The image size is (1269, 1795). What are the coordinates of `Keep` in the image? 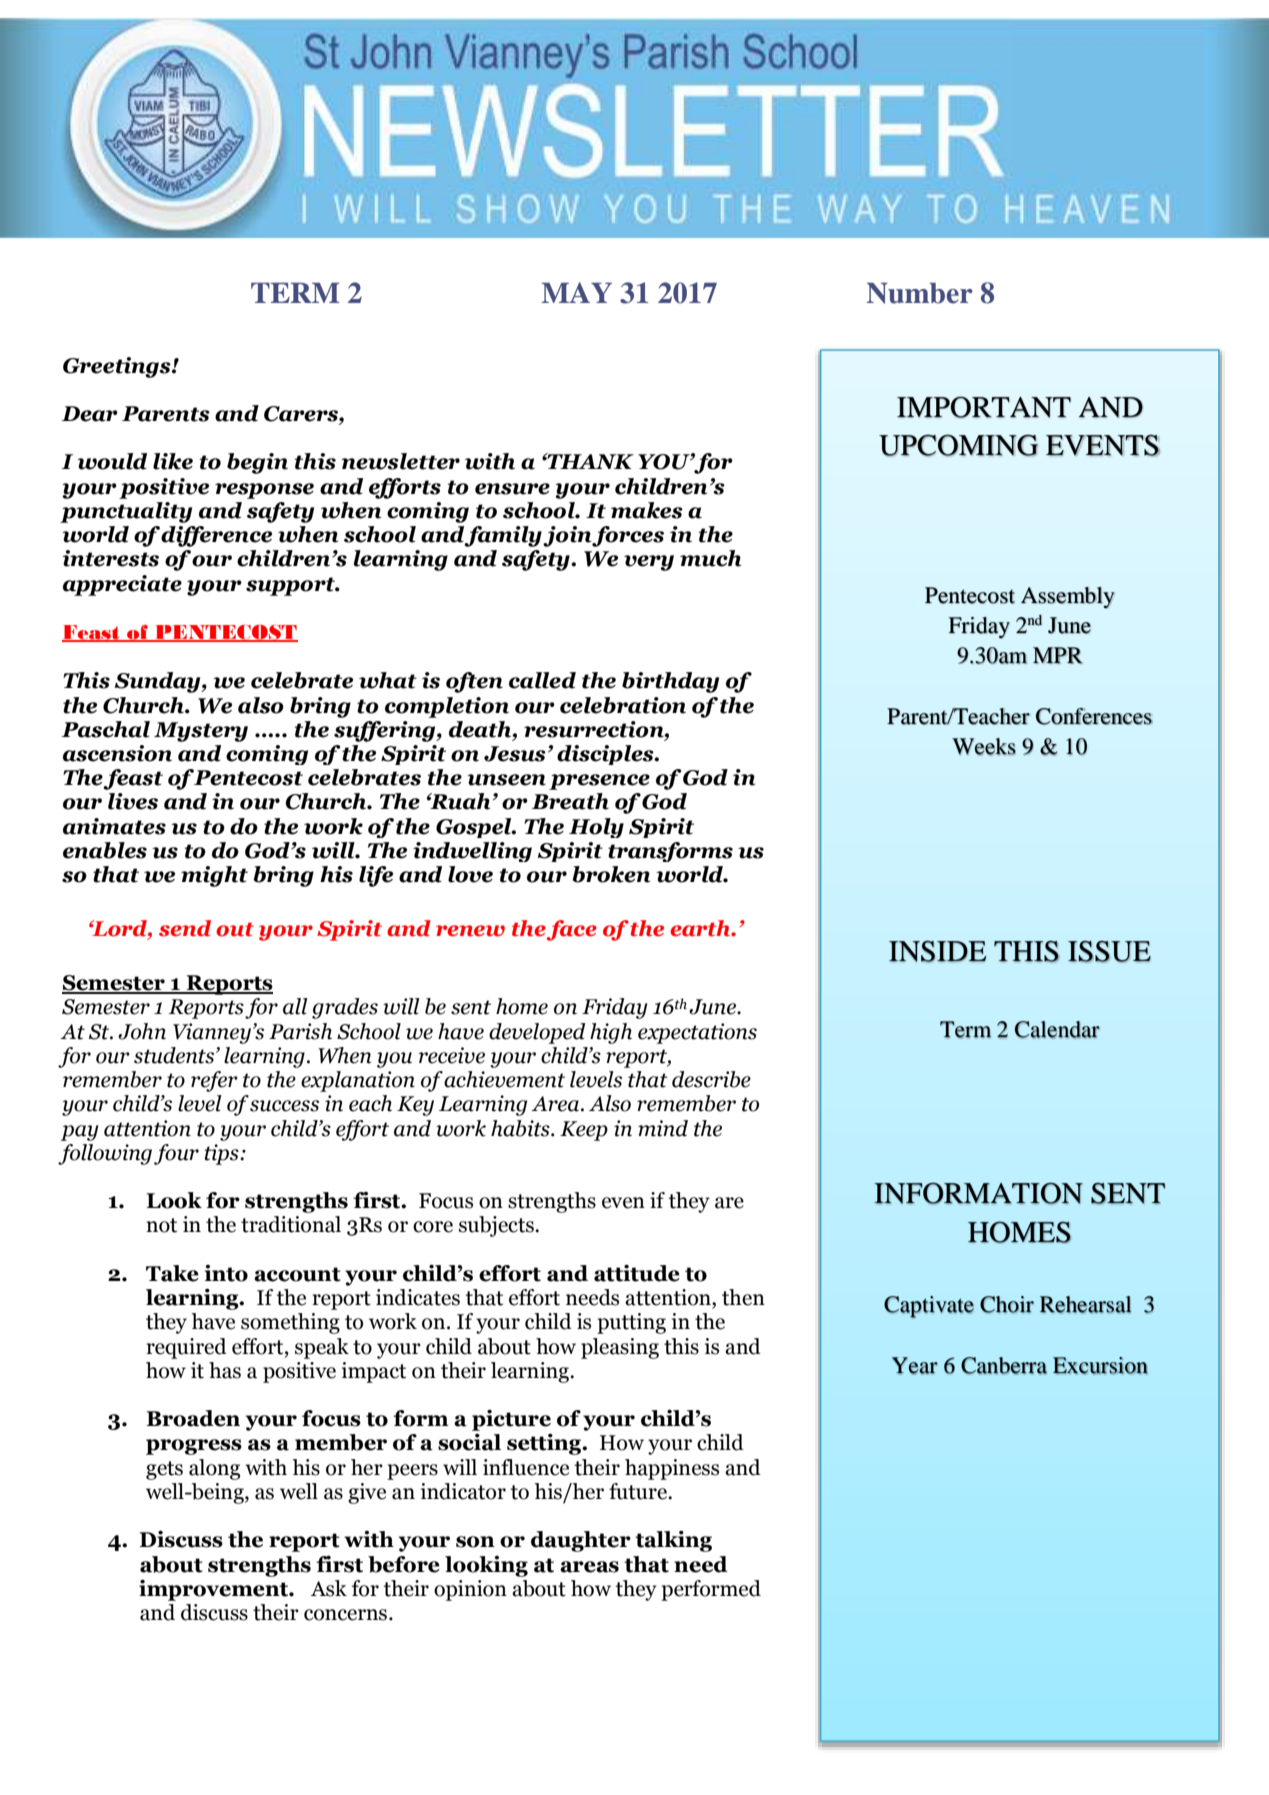 It's located at (584, 1131).
